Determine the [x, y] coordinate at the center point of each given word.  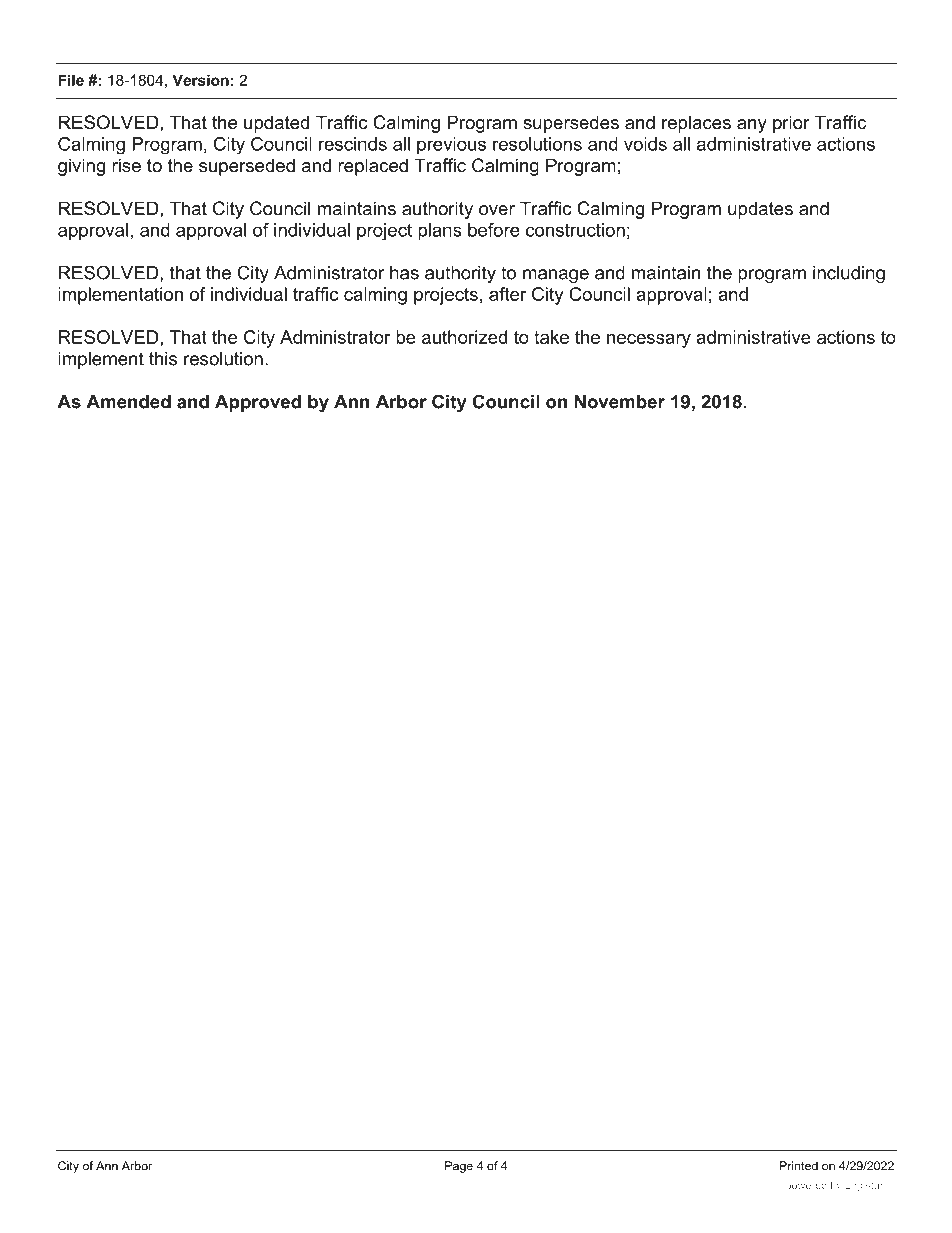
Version [201, 80]
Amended [128, 402]
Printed [799, 1166]
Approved [258, 403]
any [752, 126]
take [551, 337]
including [849, 274]
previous [451, 145]
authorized [464, 337]
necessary [649, 341]
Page [459, 1167]
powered [806, 1186]
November [620, 402]
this [163, 359]
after [508, 294]
